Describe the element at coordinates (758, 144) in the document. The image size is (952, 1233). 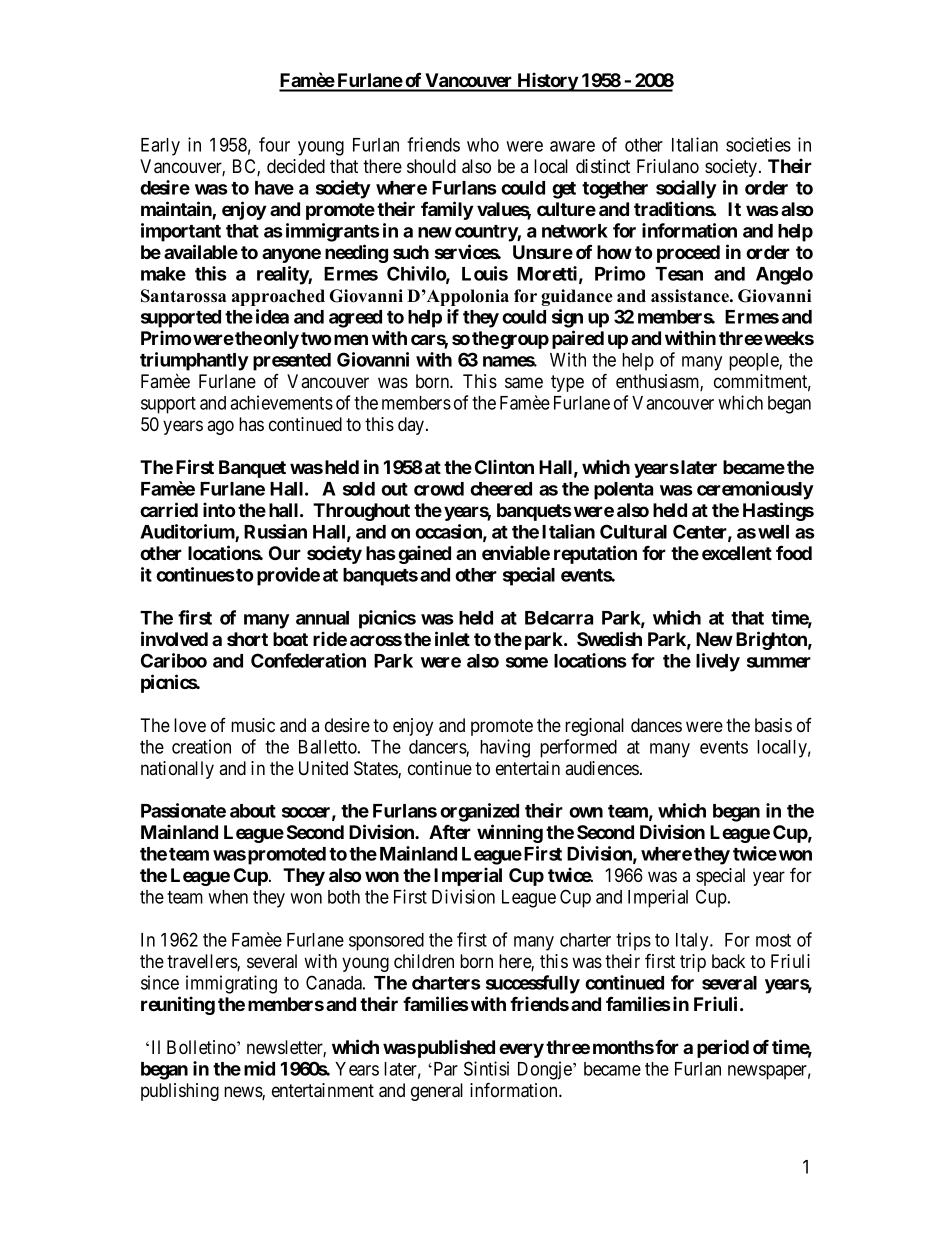
I see `societies` at that location.
